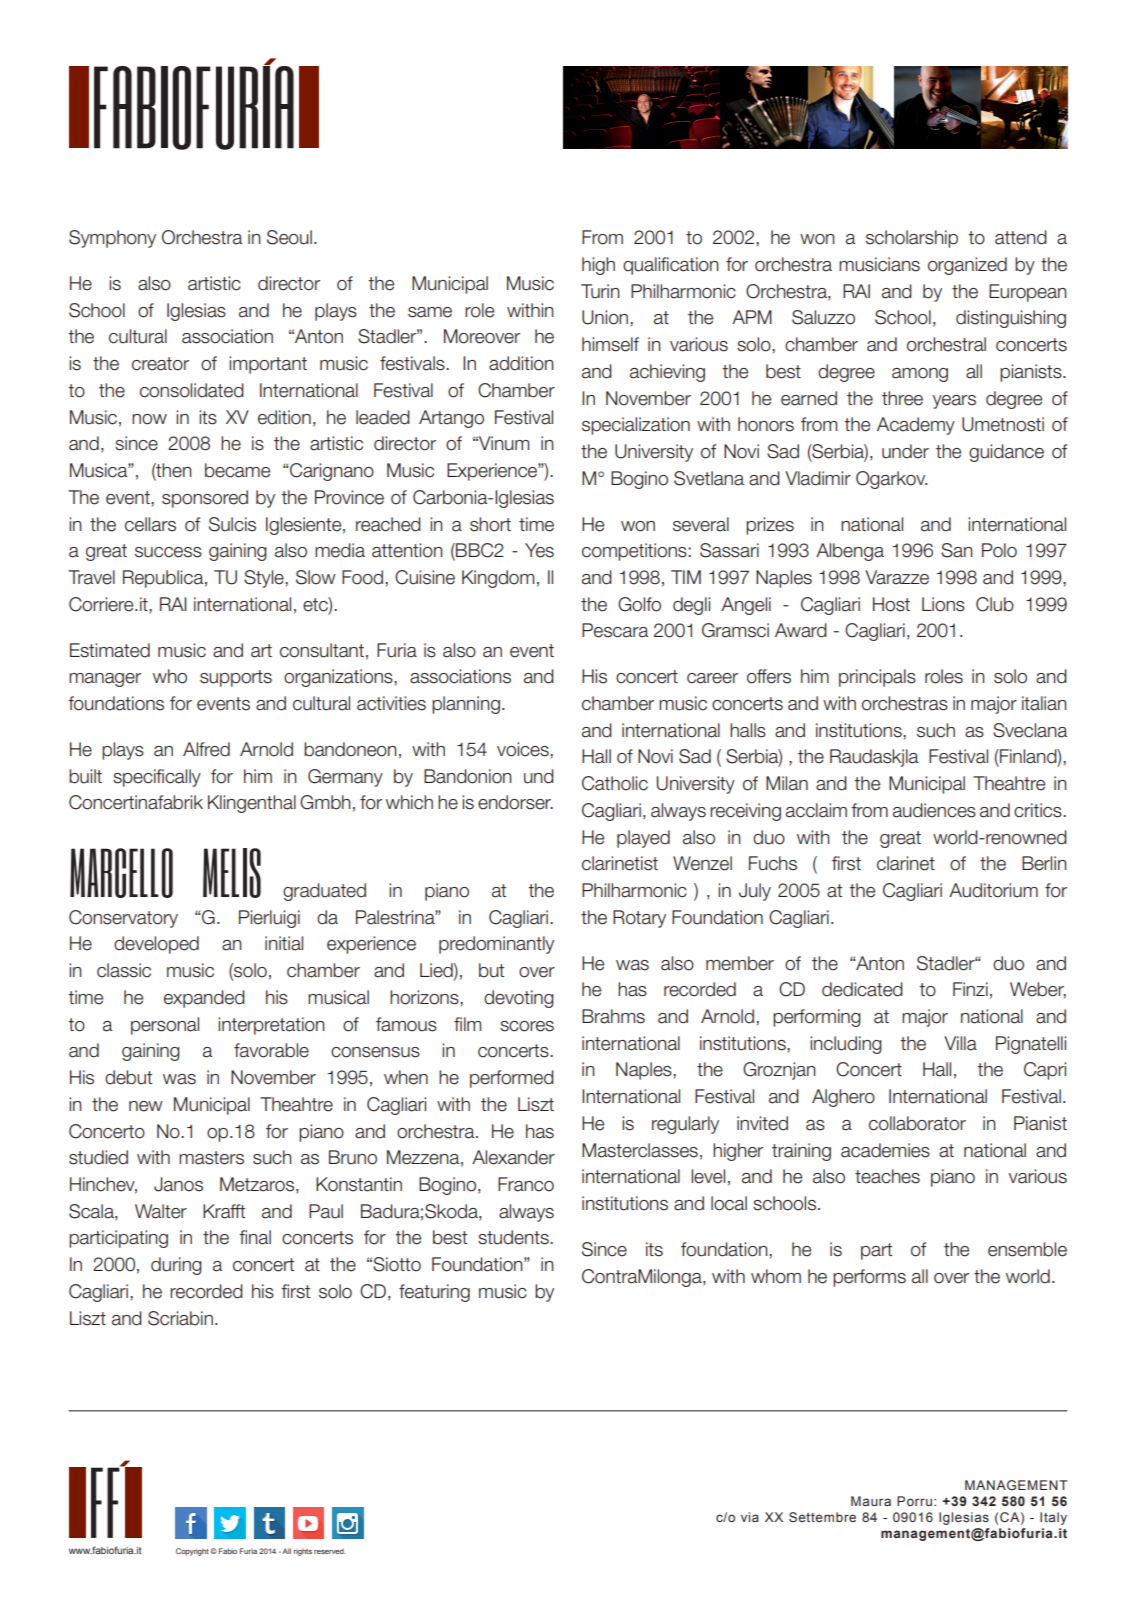  What do you see at coordinates (639, 919) in the image?
I see `Rotary` at bounding box center [639, 919].
